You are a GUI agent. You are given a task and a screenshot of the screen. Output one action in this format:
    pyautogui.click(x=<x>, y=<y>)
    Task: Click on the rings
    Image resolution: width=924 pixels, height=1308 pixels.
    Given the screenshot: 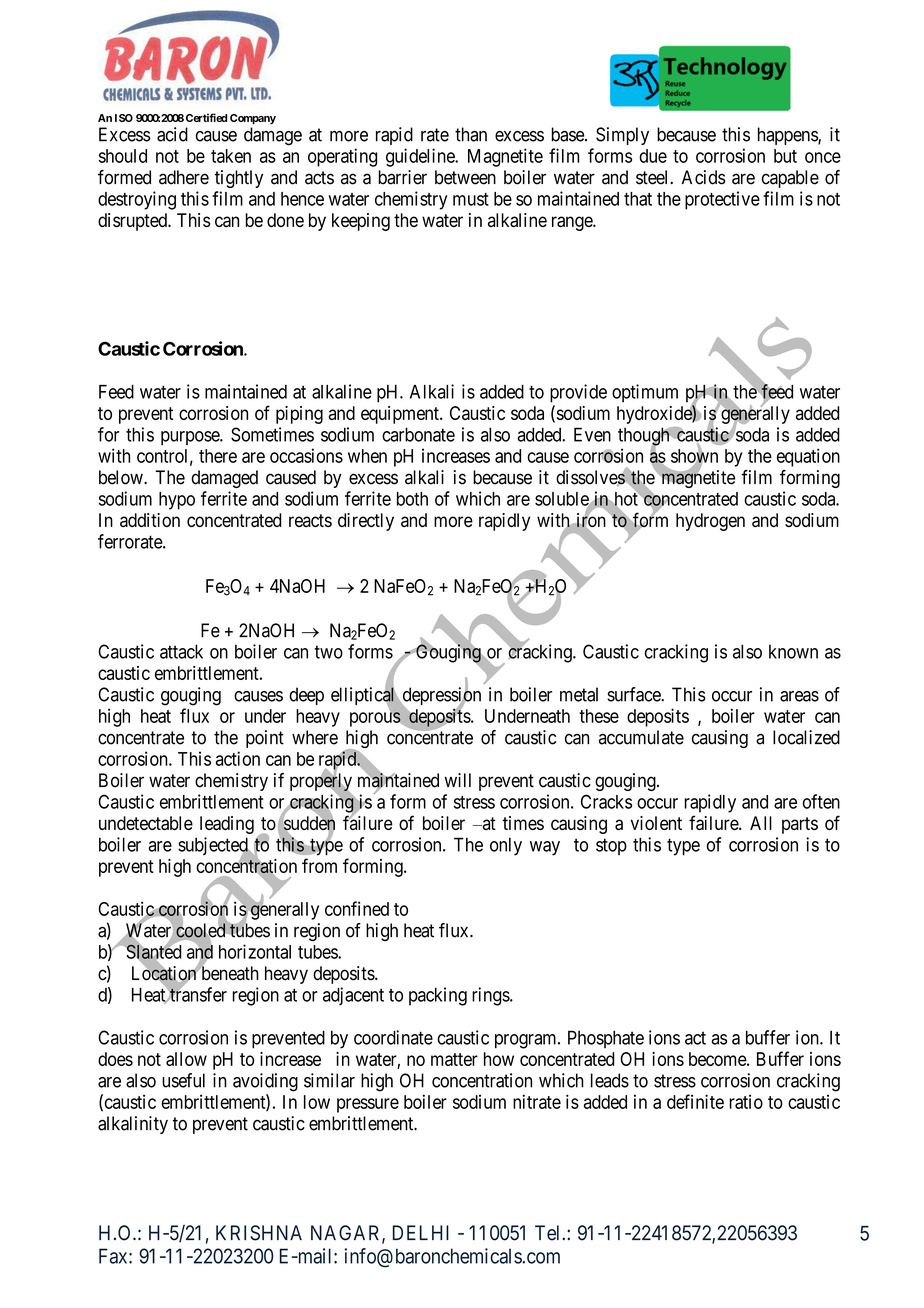 What is the action you would take?
    pyautogui.click(x=491, y=996)
